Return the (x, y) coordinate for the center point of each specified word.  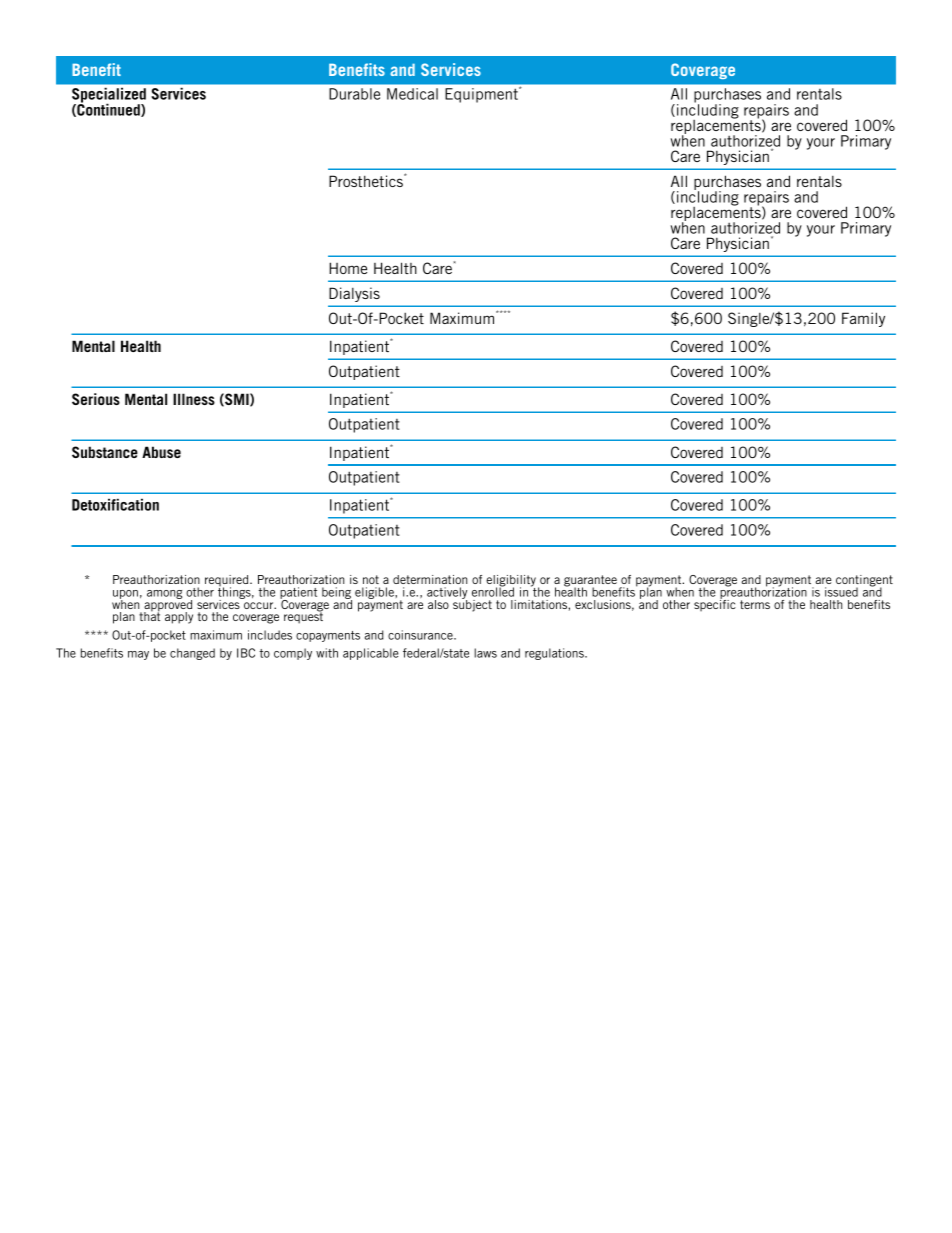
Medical (412, 94)
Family (863, 319)
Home (348, 268)
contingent (864, 582)
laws (485, 653)
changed (192, 654)
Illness (194, 399)
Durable (354, 94)
